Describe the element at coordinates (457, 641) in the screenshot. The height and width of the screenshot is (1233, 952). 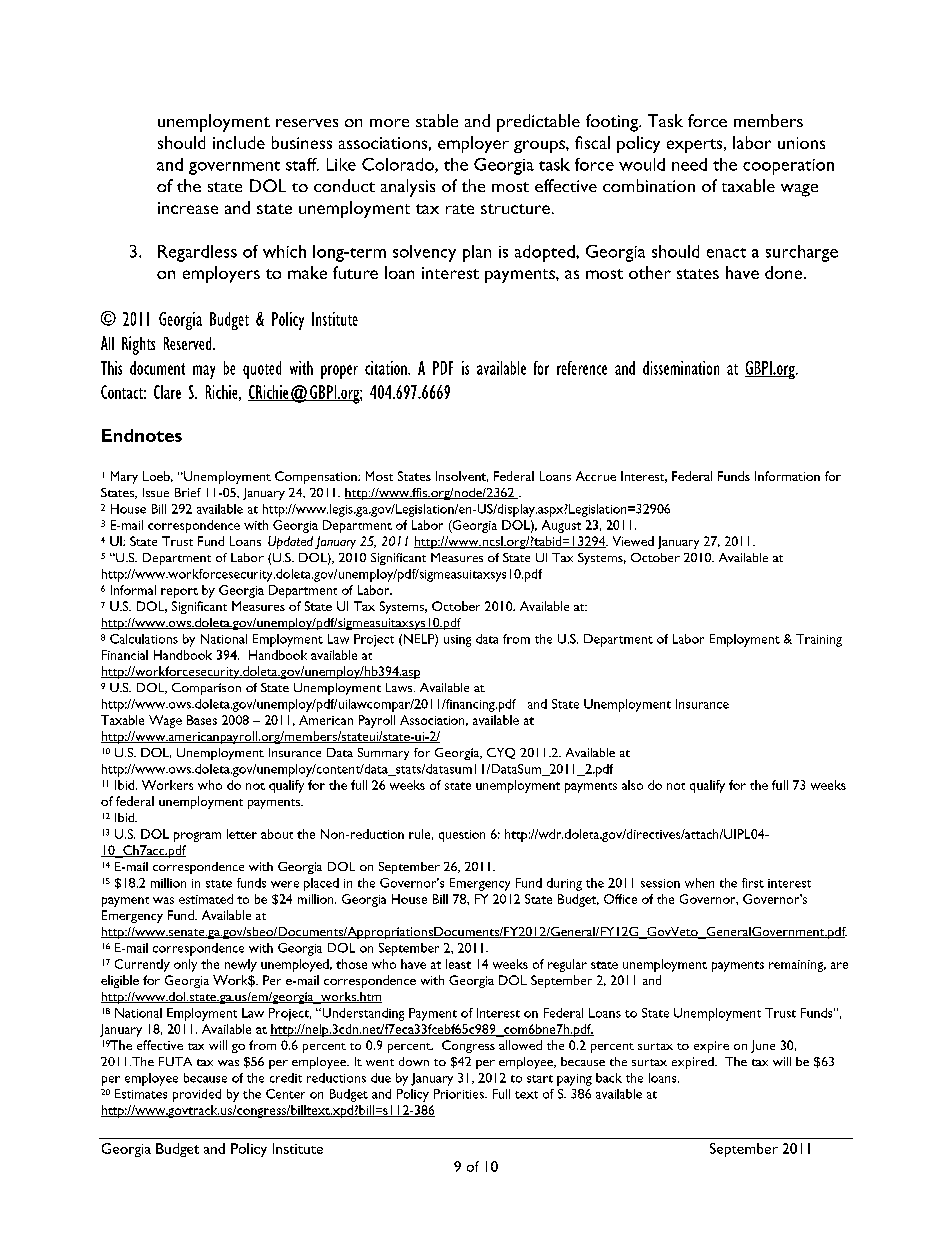
I see `using` at that location.
